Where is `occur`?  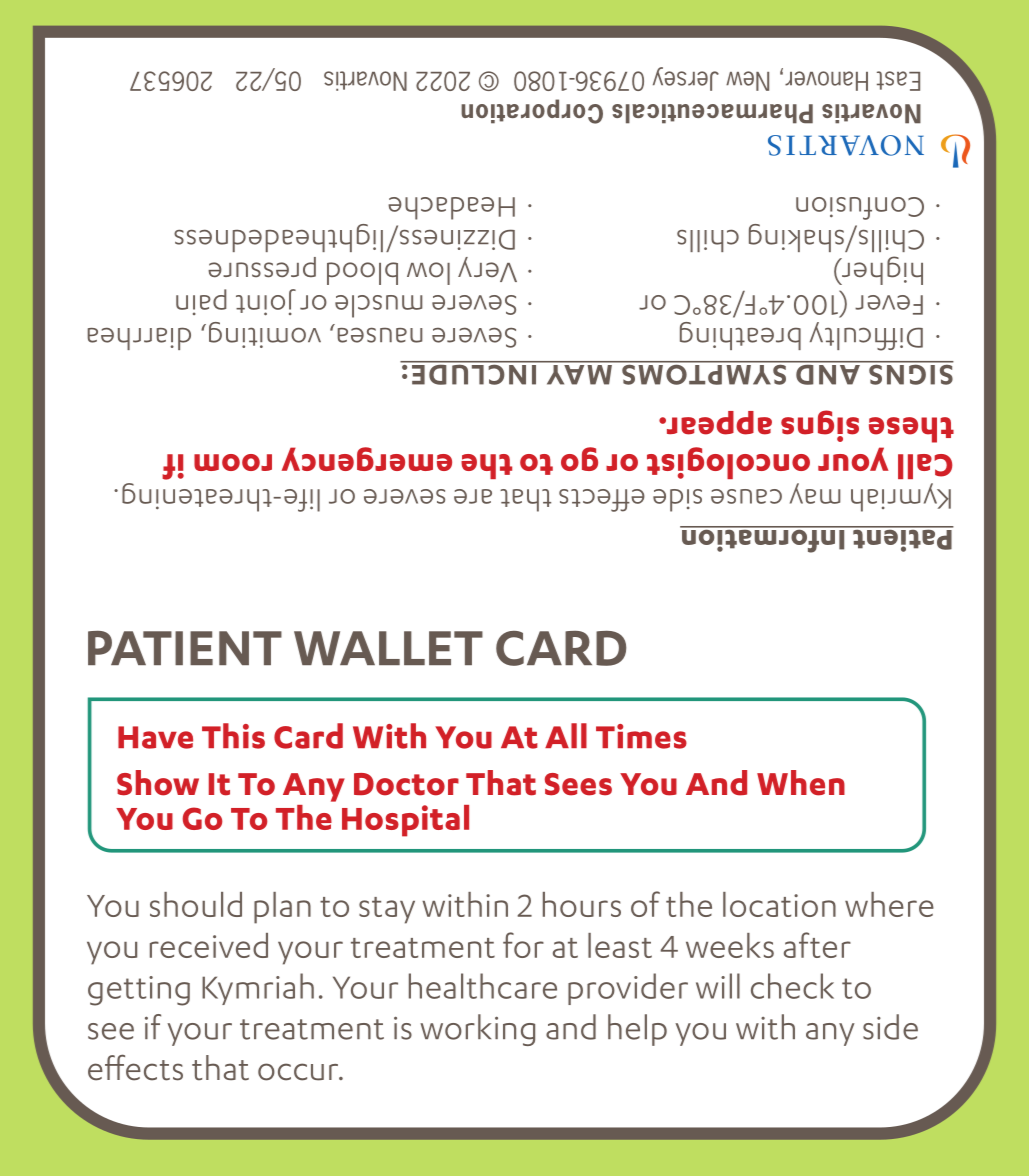
occur is located at coordinates (299, 1072).
